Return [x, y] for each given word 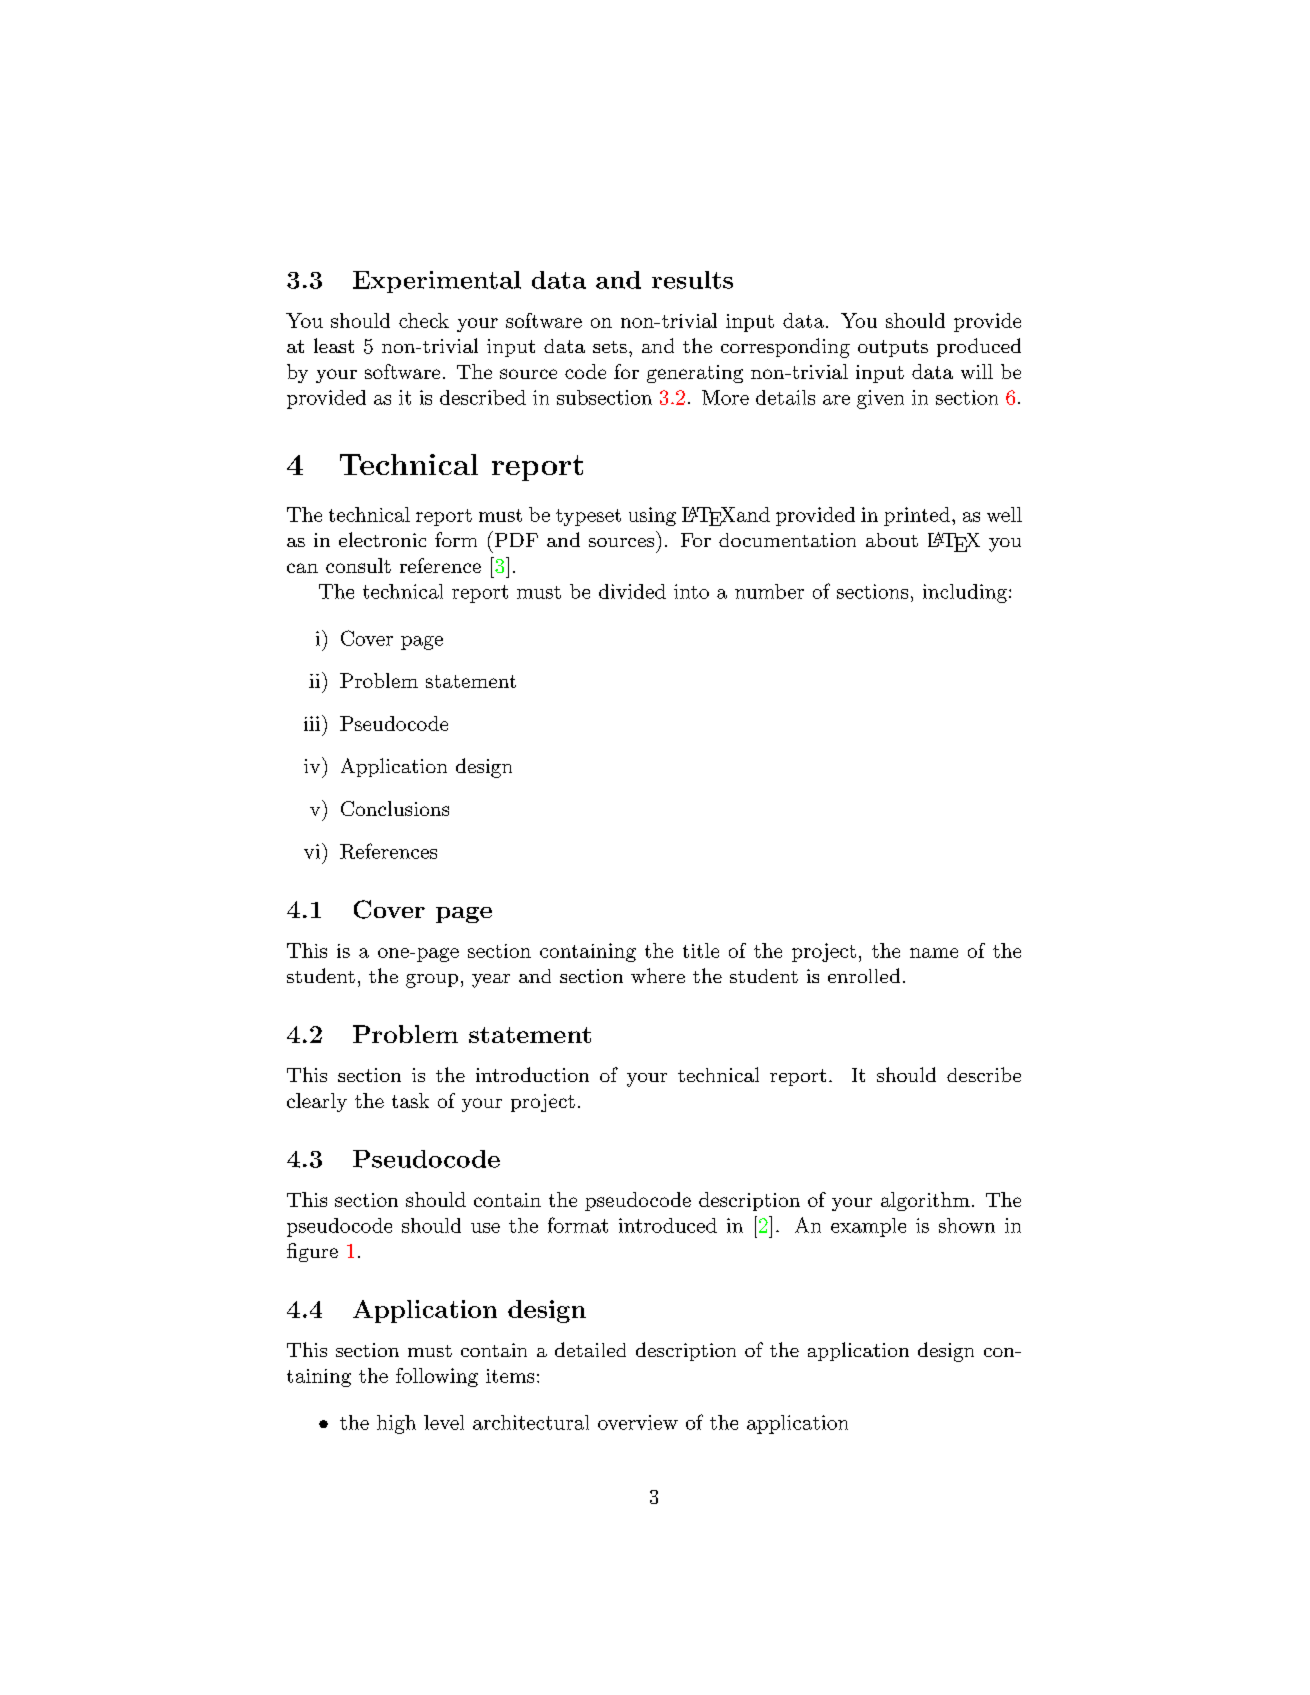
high [396, 1424]
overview [638, 1422]
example [868, 1227]
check [424, 320]
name [934, 953]
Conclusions [395, 808]
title [701, 950]
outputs [893, 348]
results [692, 280]
